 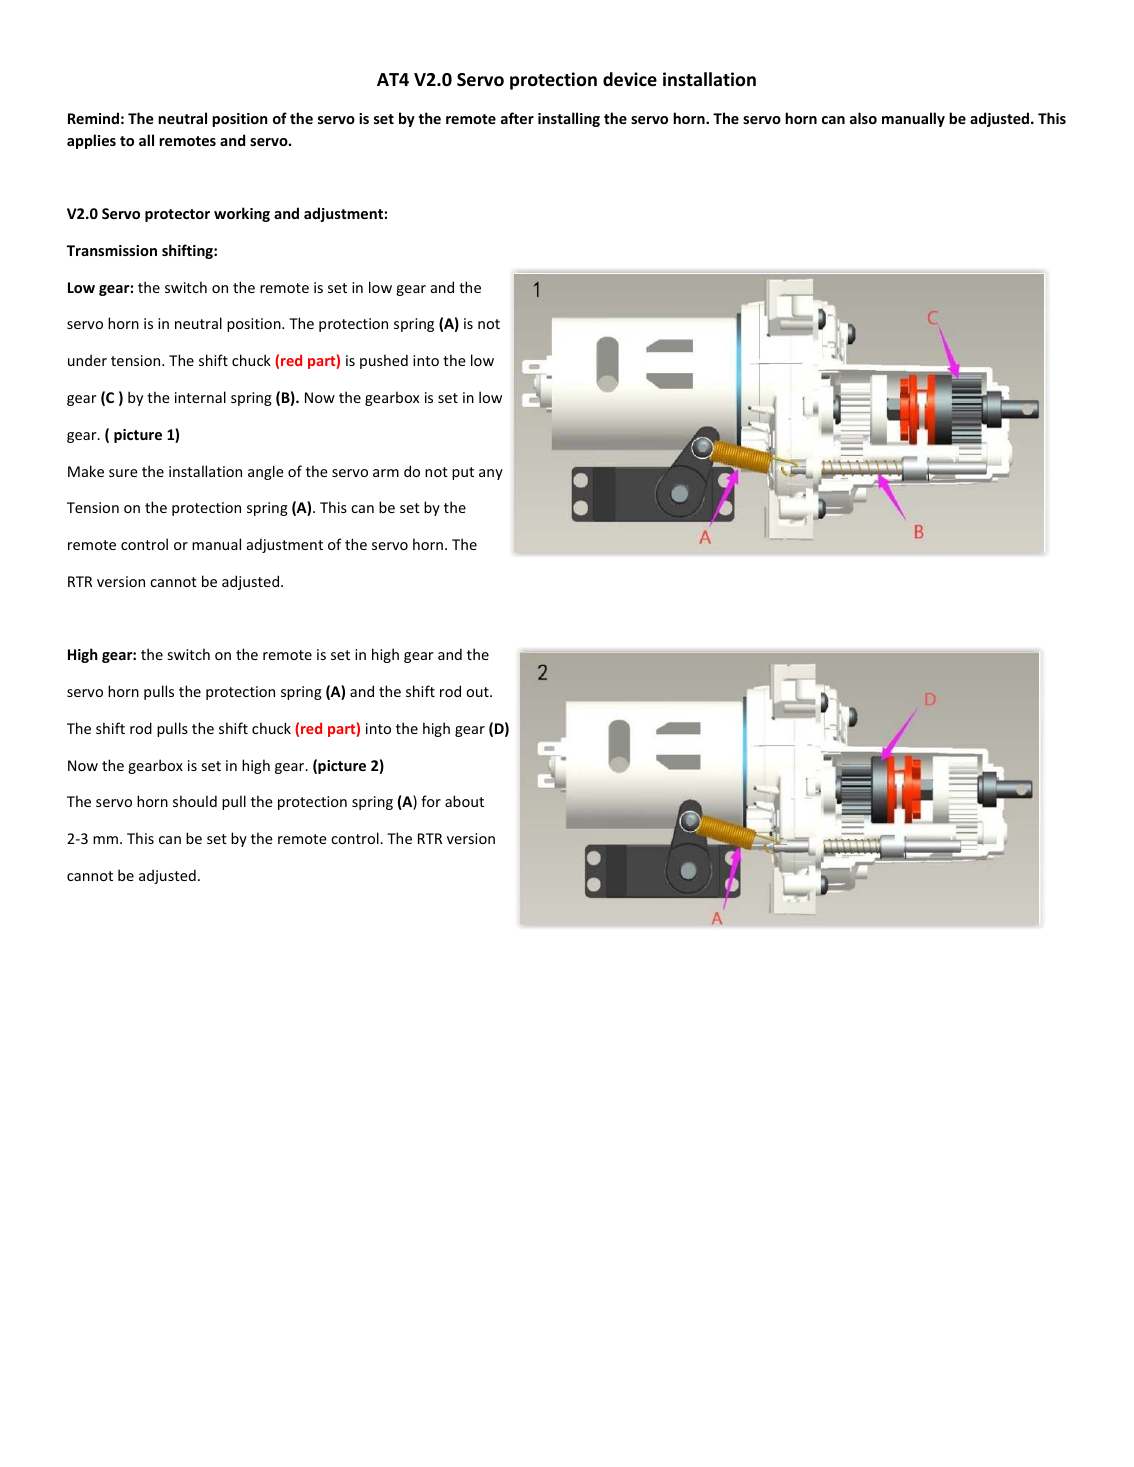 I want to click on installing, so click(x=569, y=119).
